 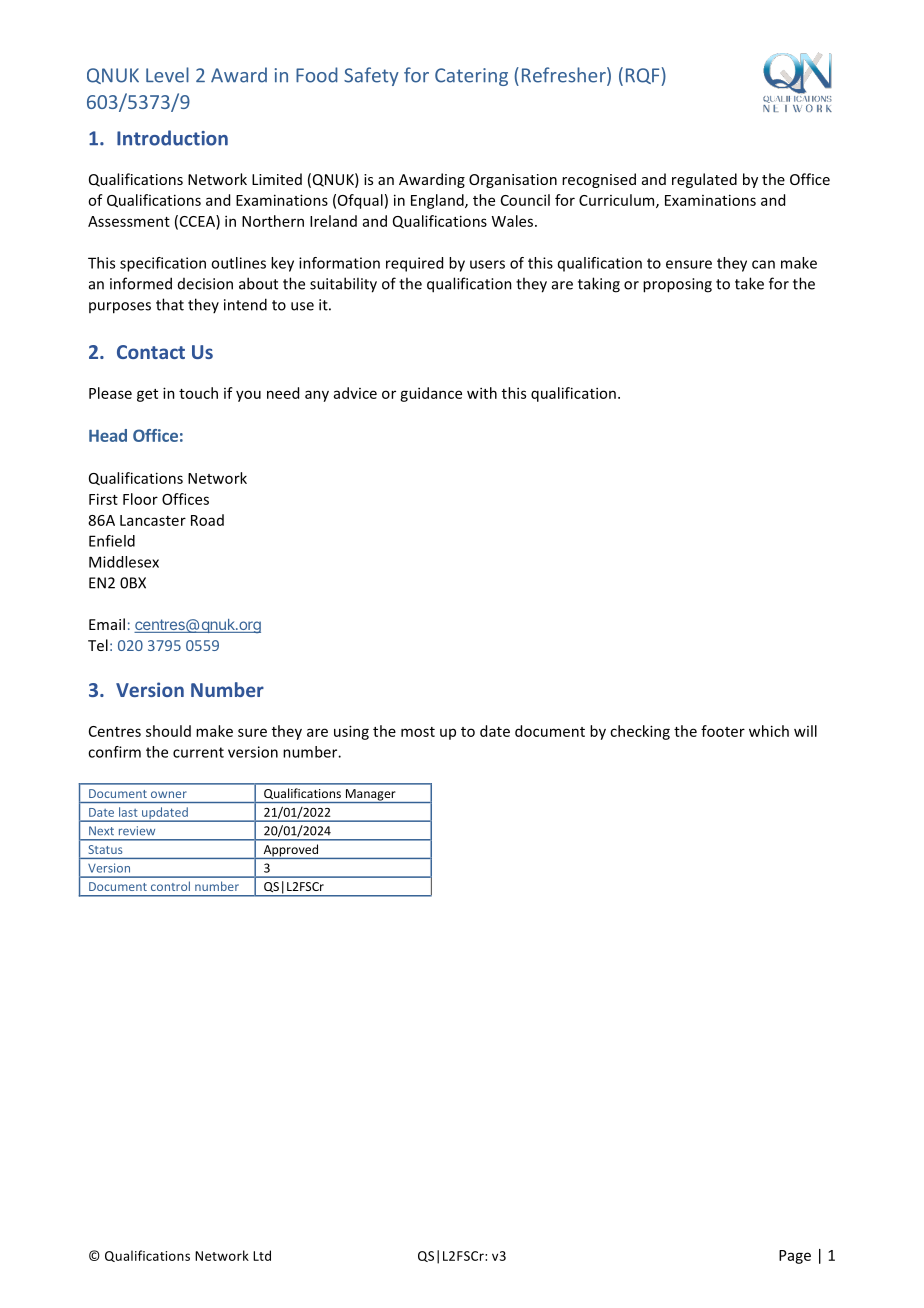 I want to click on Introduction, so click(x=172, y=138).
